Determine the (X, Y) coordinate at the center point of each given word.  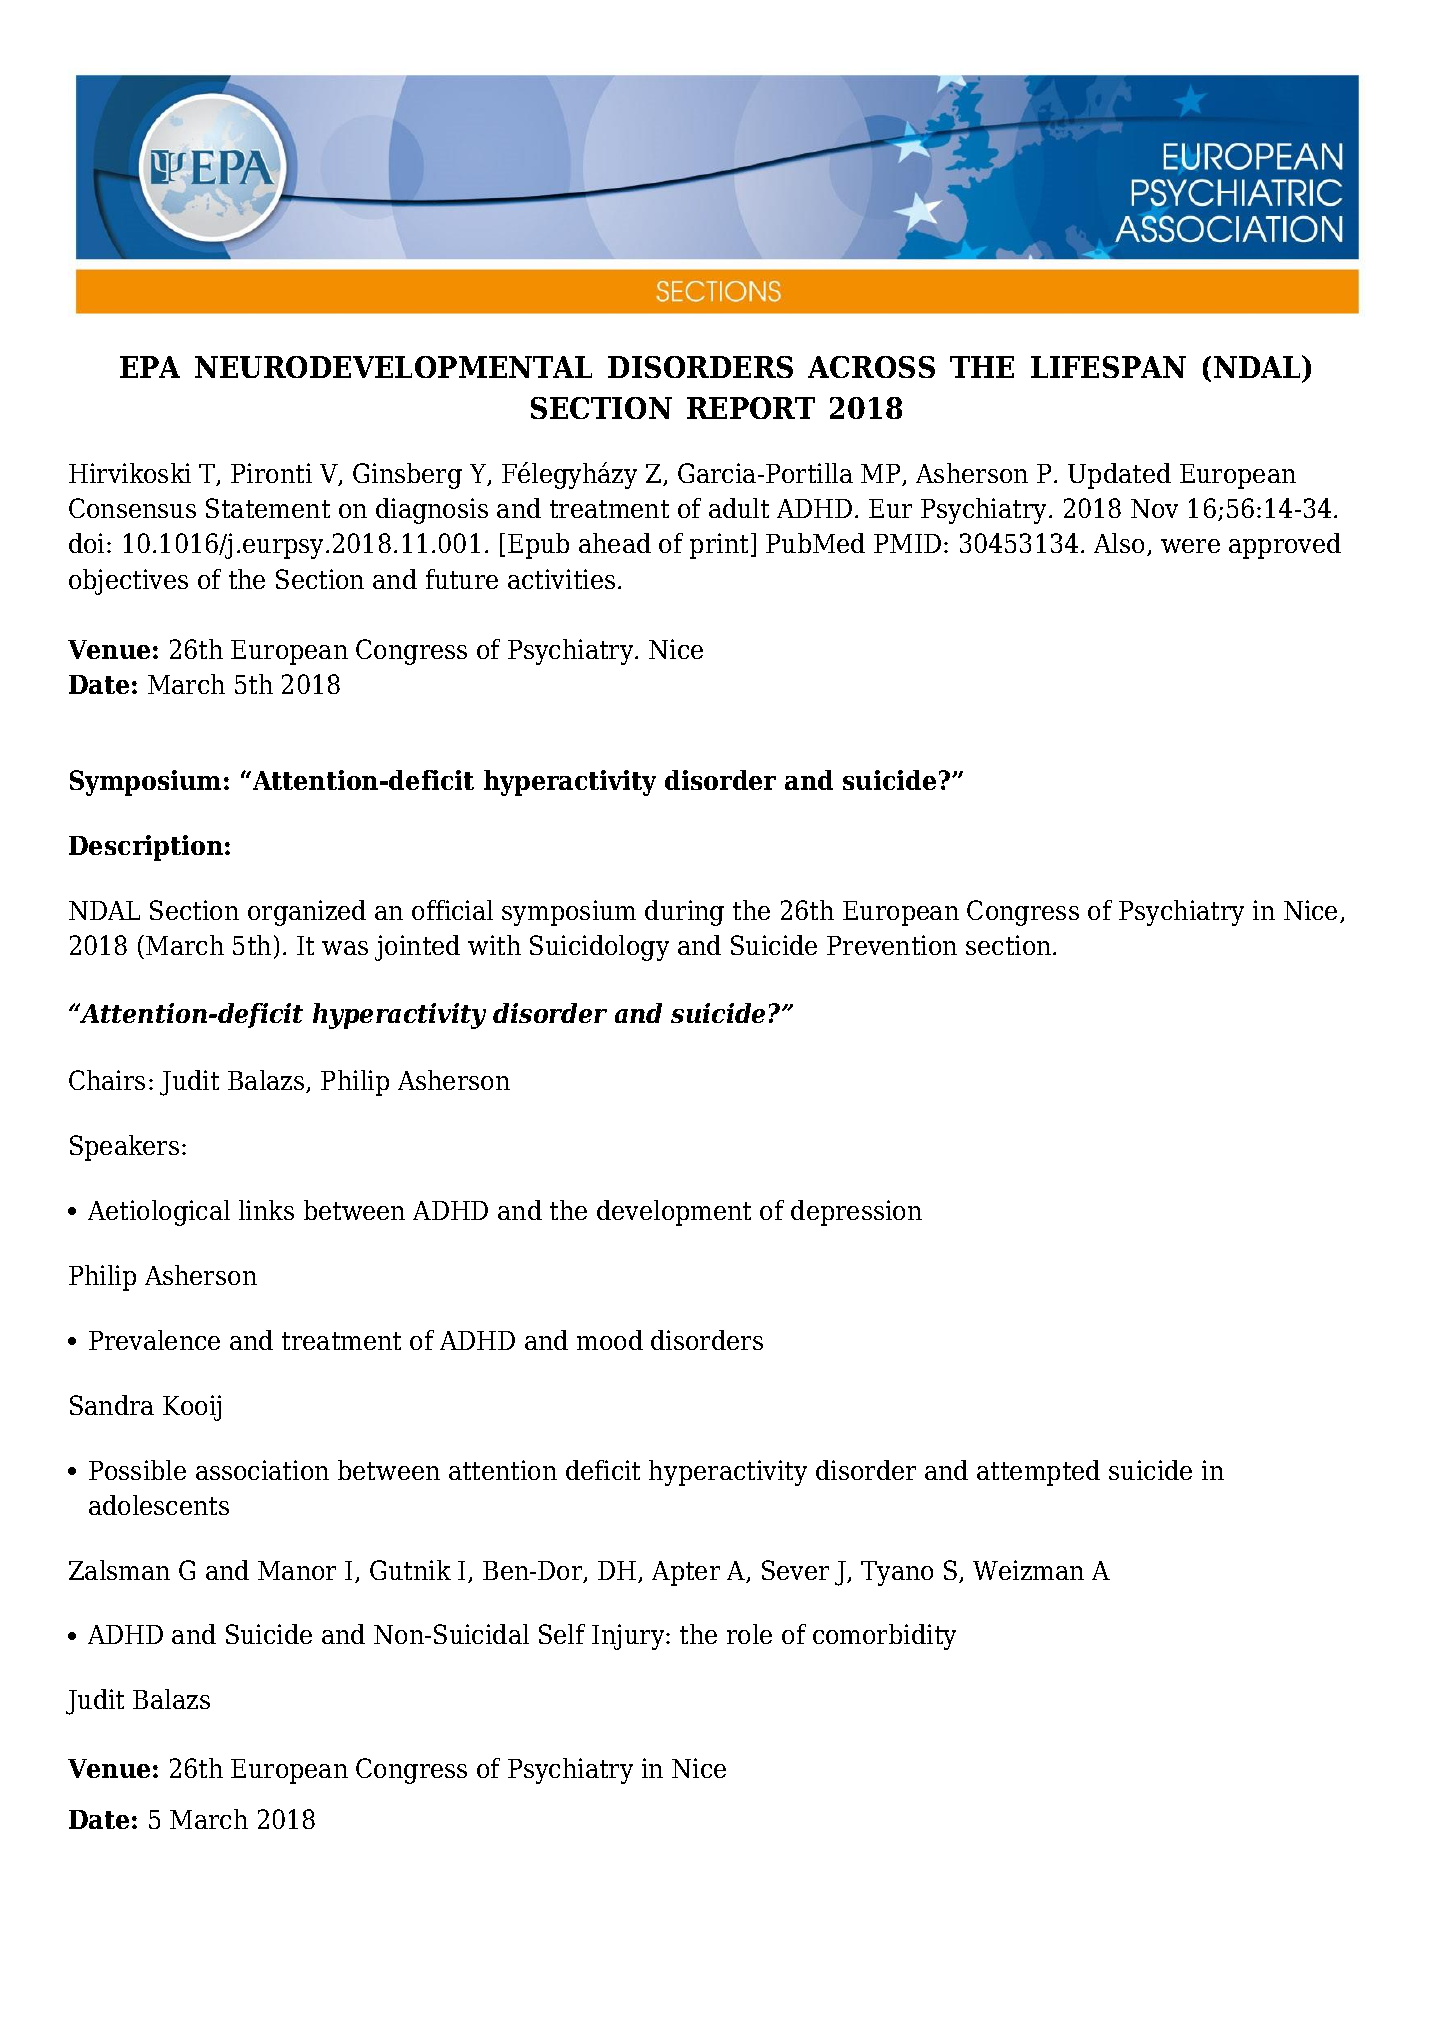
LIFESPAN (1108, 367)
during (684, 913)
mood (610, 1340)
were (1190, 546)
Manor (297, 1570)
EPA (150, 367)
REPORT (751, 408)
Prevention (892, 945)
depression (856, 1213)
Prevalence (154, 1340)
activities (561, 579)
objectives (128, 582)
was (345, 948)
